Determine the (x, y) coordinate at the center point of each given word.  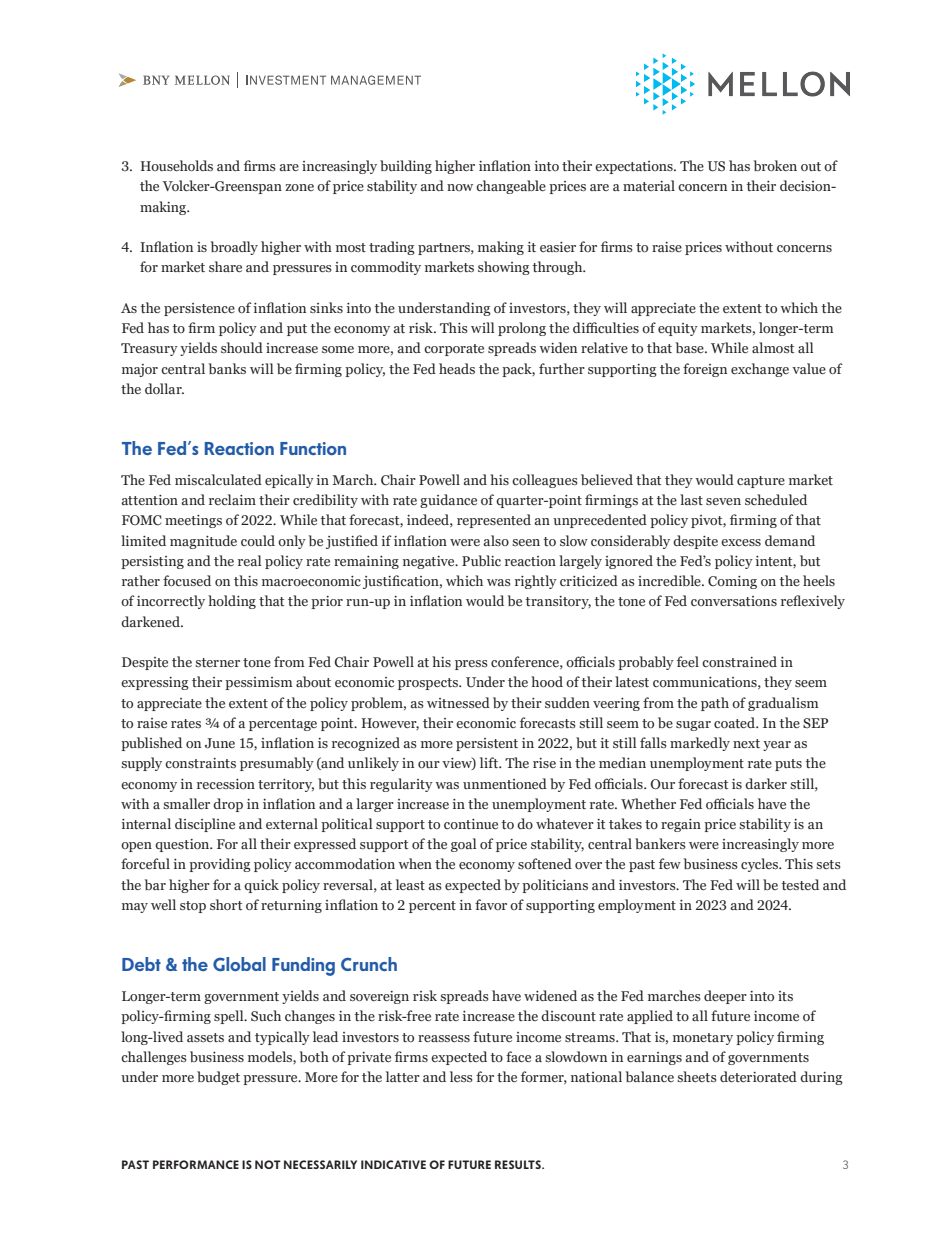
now (460, 187)
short (226, 904)
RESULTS (519, 1164)
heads (457, 368)
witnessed (458, 702)
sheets (697, 1076)
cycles (760, 865)
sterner (217, 662)
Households (177, 165)
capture (761, 482)
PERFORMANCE (196, 1164)
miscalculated (218, 479)
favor (491, 904)
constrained (739, 661)
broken (775, 165)
